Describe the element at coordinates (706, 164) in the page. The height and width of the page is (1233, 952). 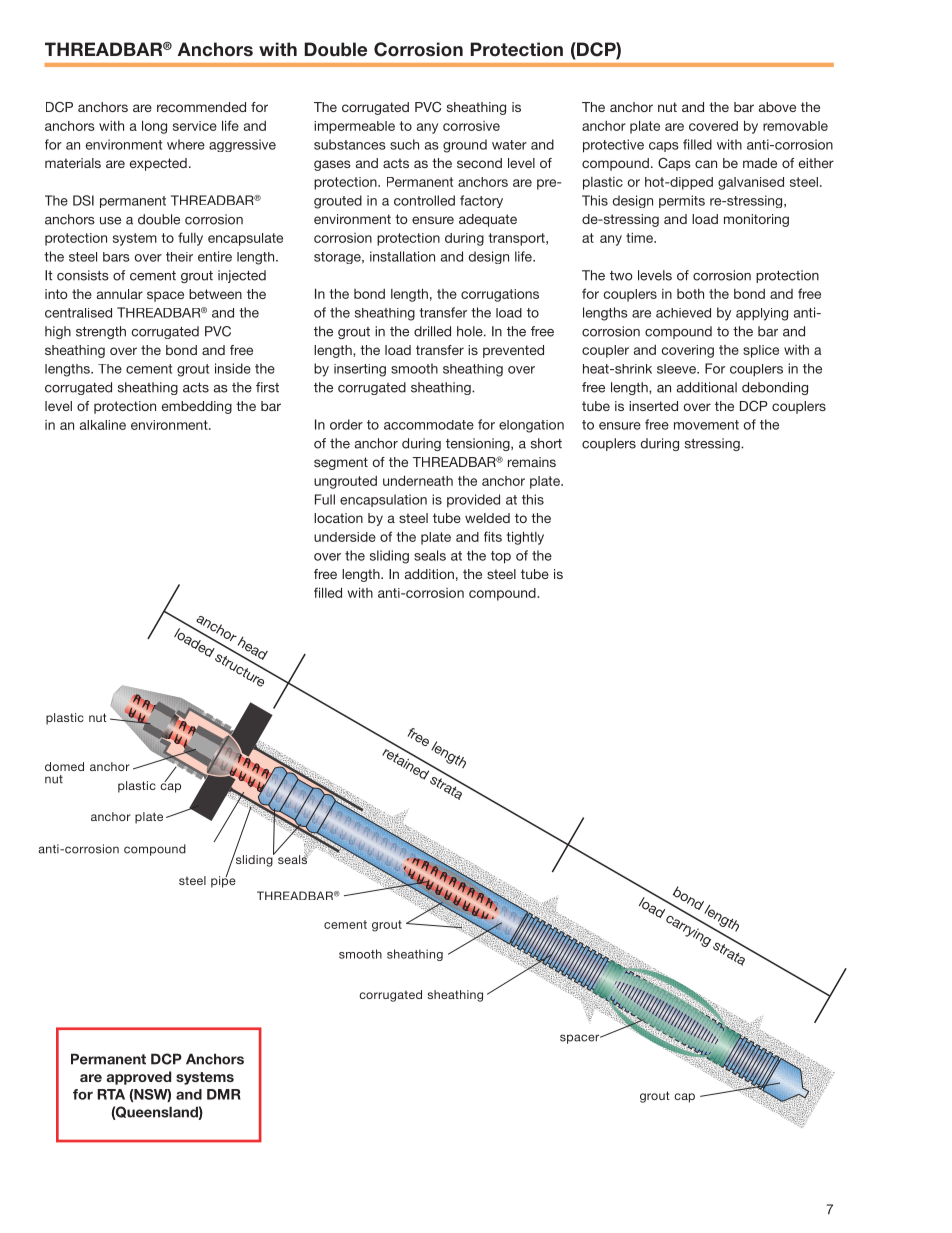
I see `can` at that location.
